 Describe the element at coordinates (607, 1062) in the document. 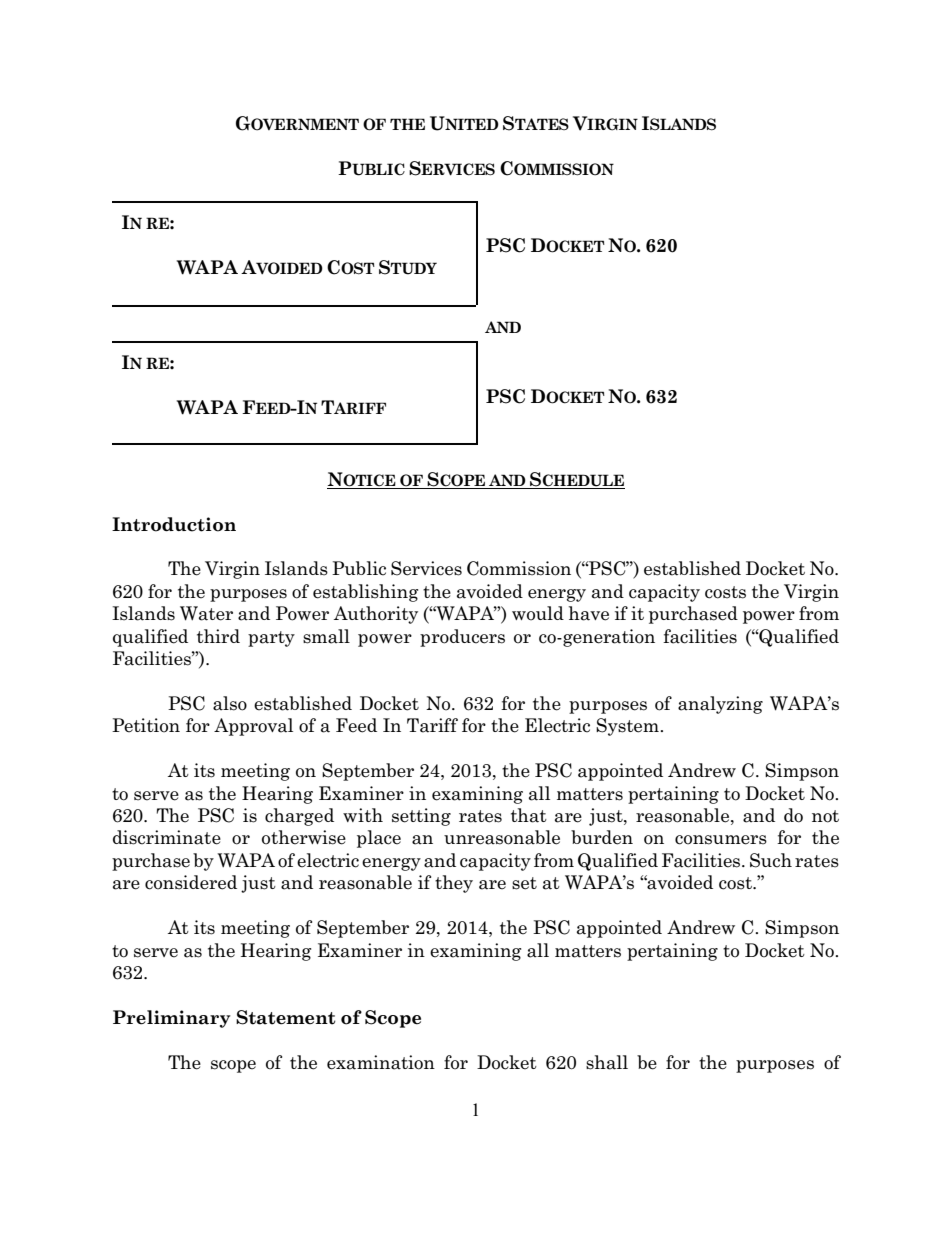

I see `shall` at that location.
